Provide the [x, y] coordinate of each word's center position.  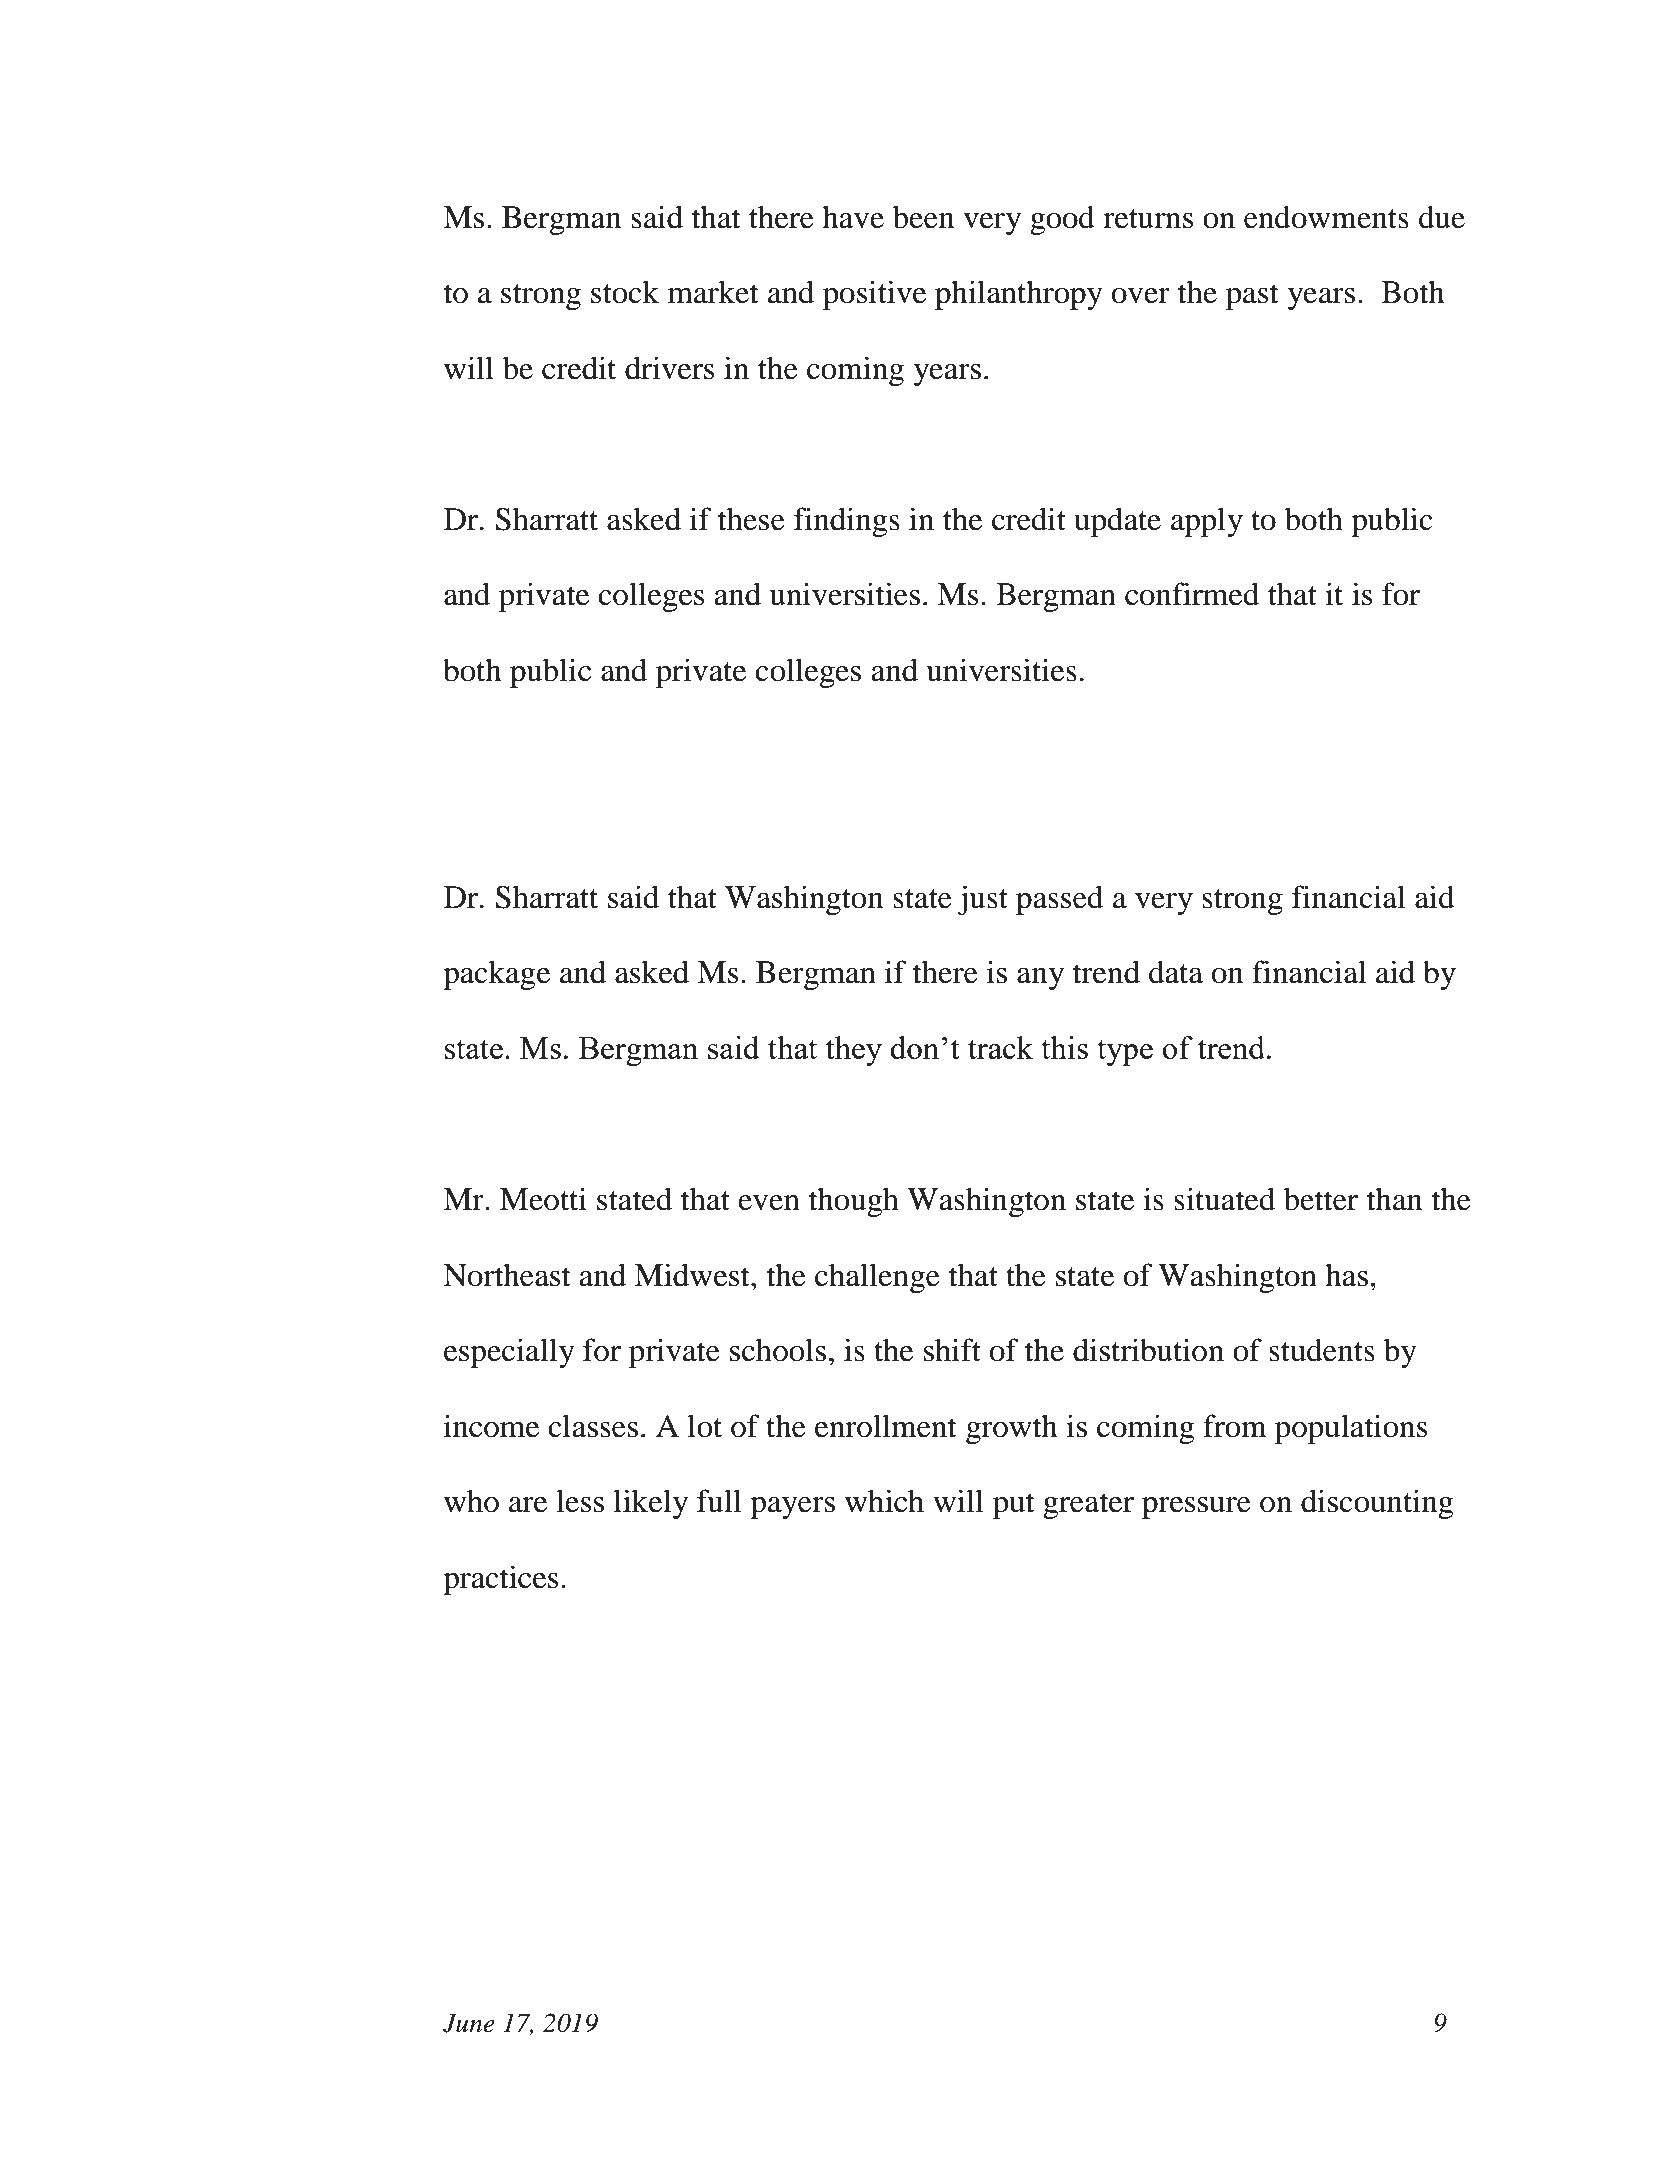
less [580, 1501]
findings [847, 522]
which [884, 1501]
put [1013, 1506]
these [751, 519]
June [469, 2023]
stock [625, 292]
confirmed [1192, 594]
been [923, 217]
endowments [1326, 217]
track [1001, 1047]
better [1321, 1199]
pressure [1196, 1508]
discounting [1377, 1504]
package [496, 975]
